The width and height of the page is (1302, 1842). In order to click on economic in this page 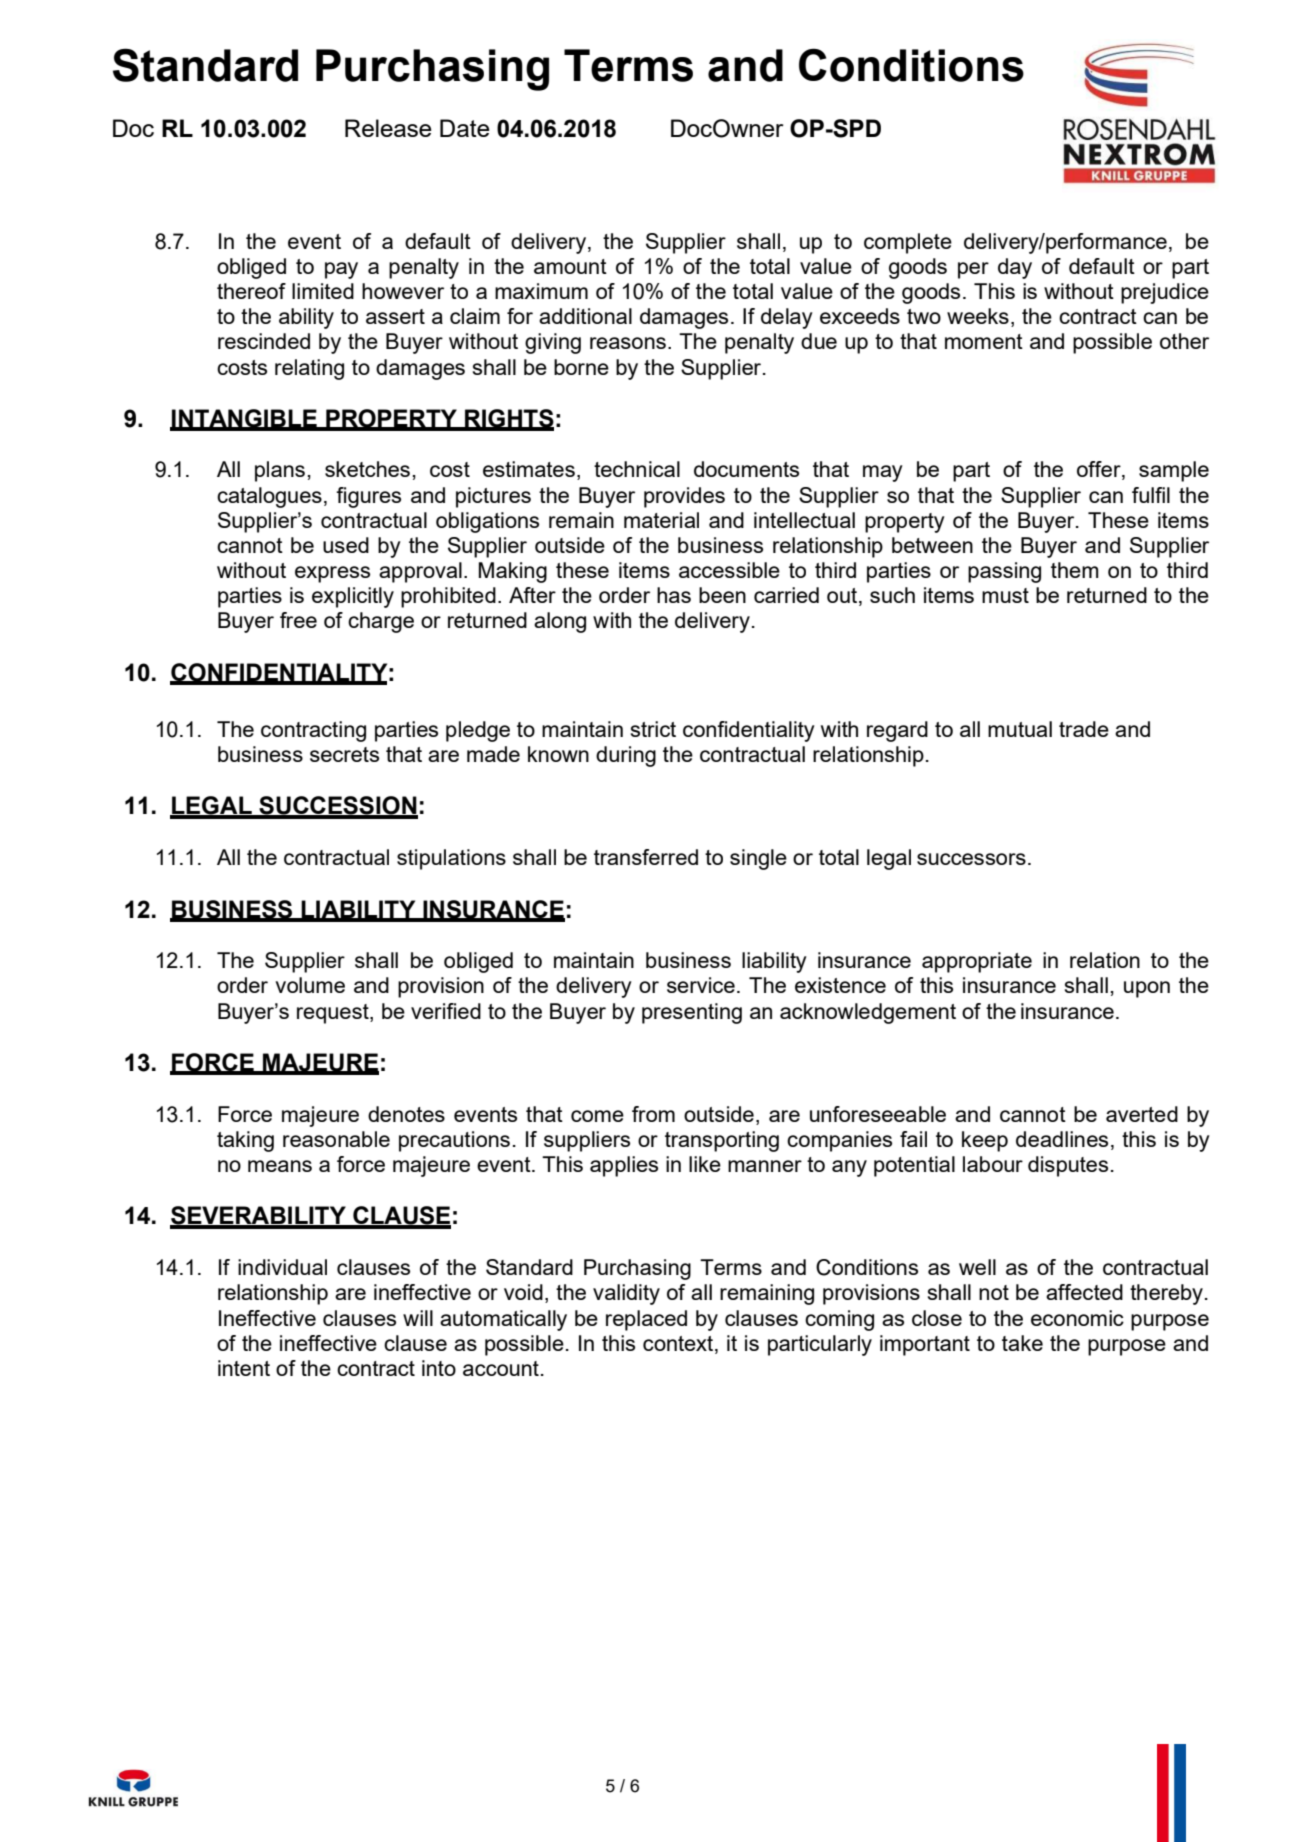, I will do `click(1077, 1318)`.
